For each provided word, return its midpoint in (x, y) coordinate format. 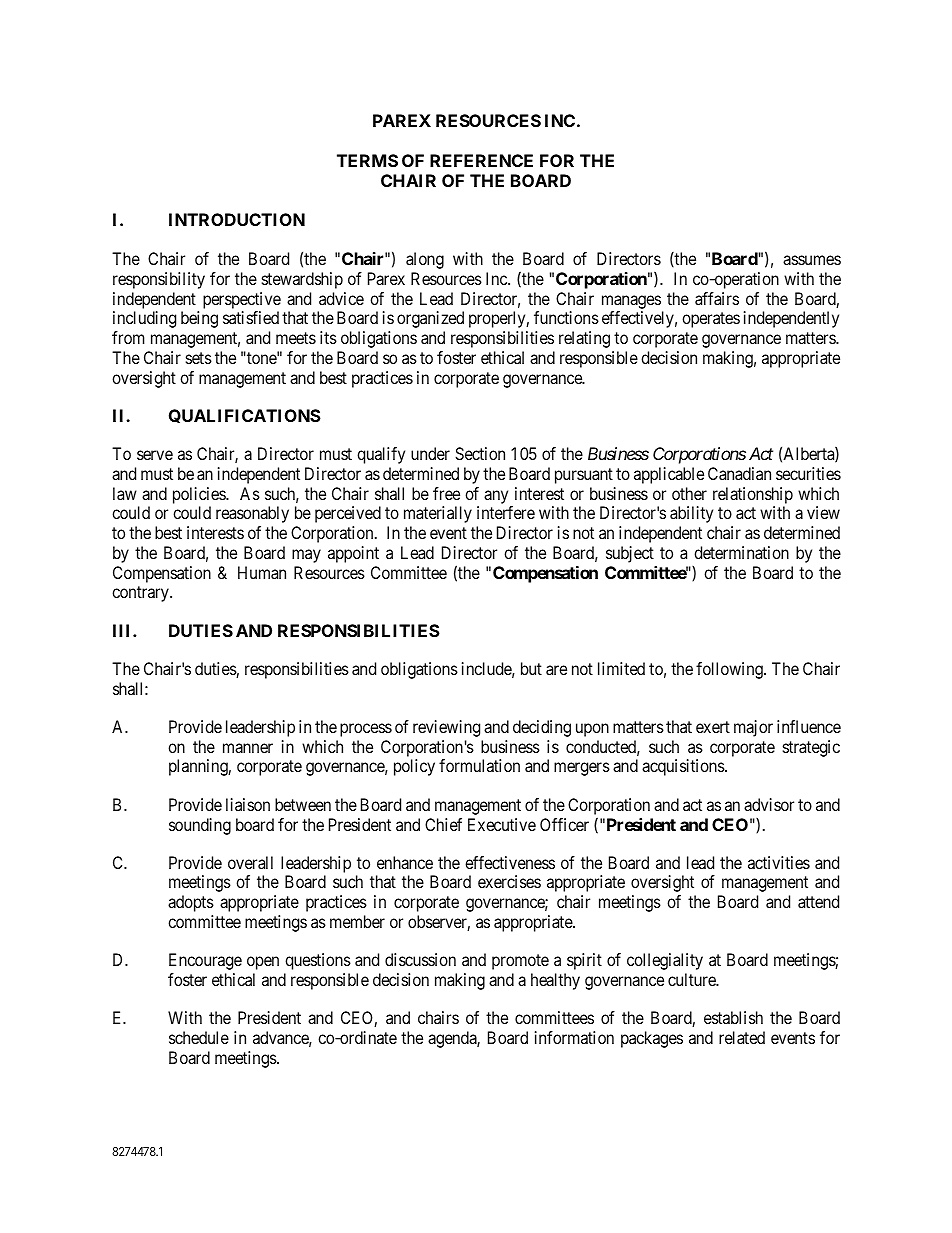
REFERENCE (481, 160)
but (531, 668)
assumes (812, 260)
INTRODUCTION (237, 219)
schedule (199, 1037)
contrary (141, 594)
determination (741, 552)
